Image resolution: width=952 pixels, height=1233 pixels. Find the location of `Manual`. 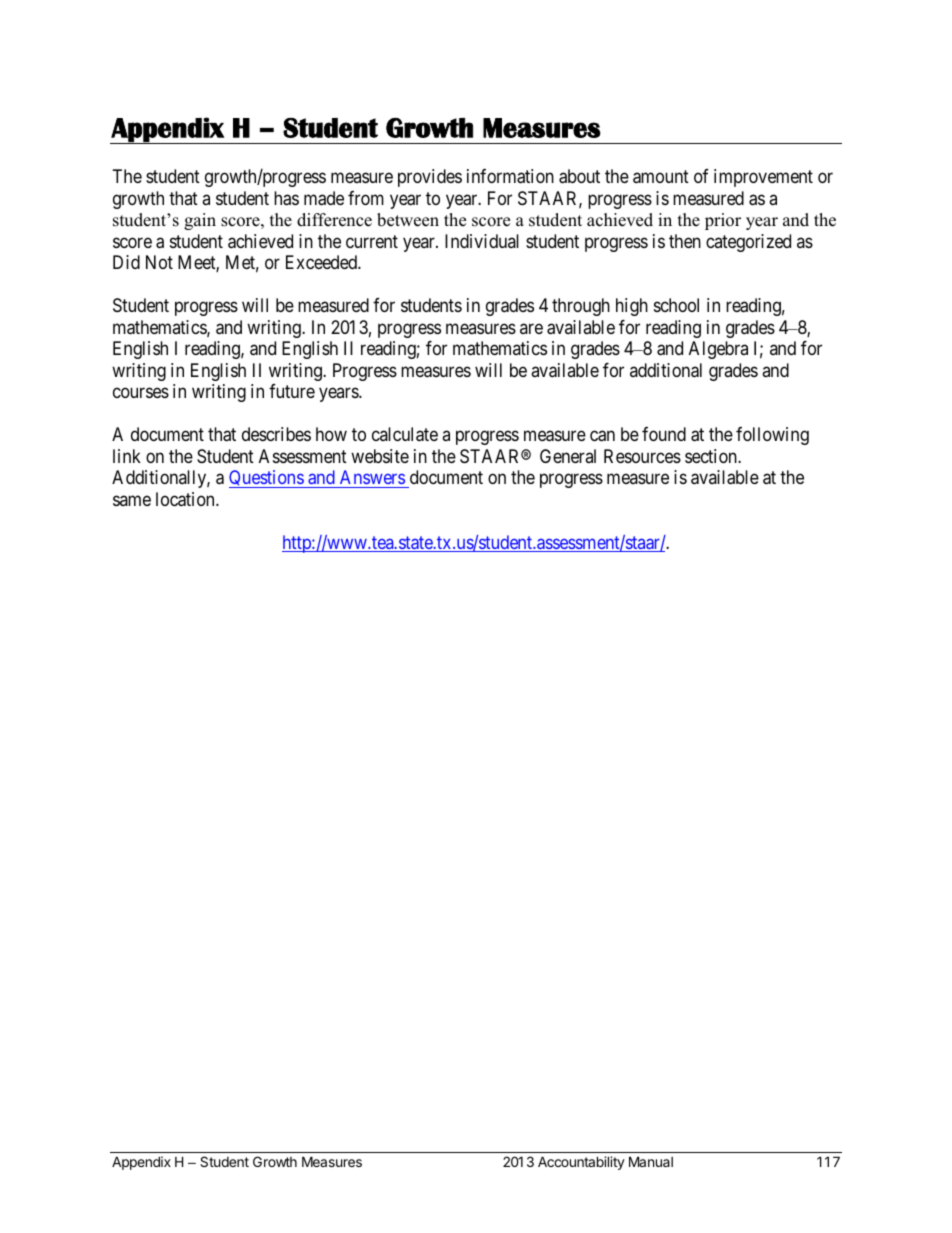

Manual is located at coordinates (651, 1161).
